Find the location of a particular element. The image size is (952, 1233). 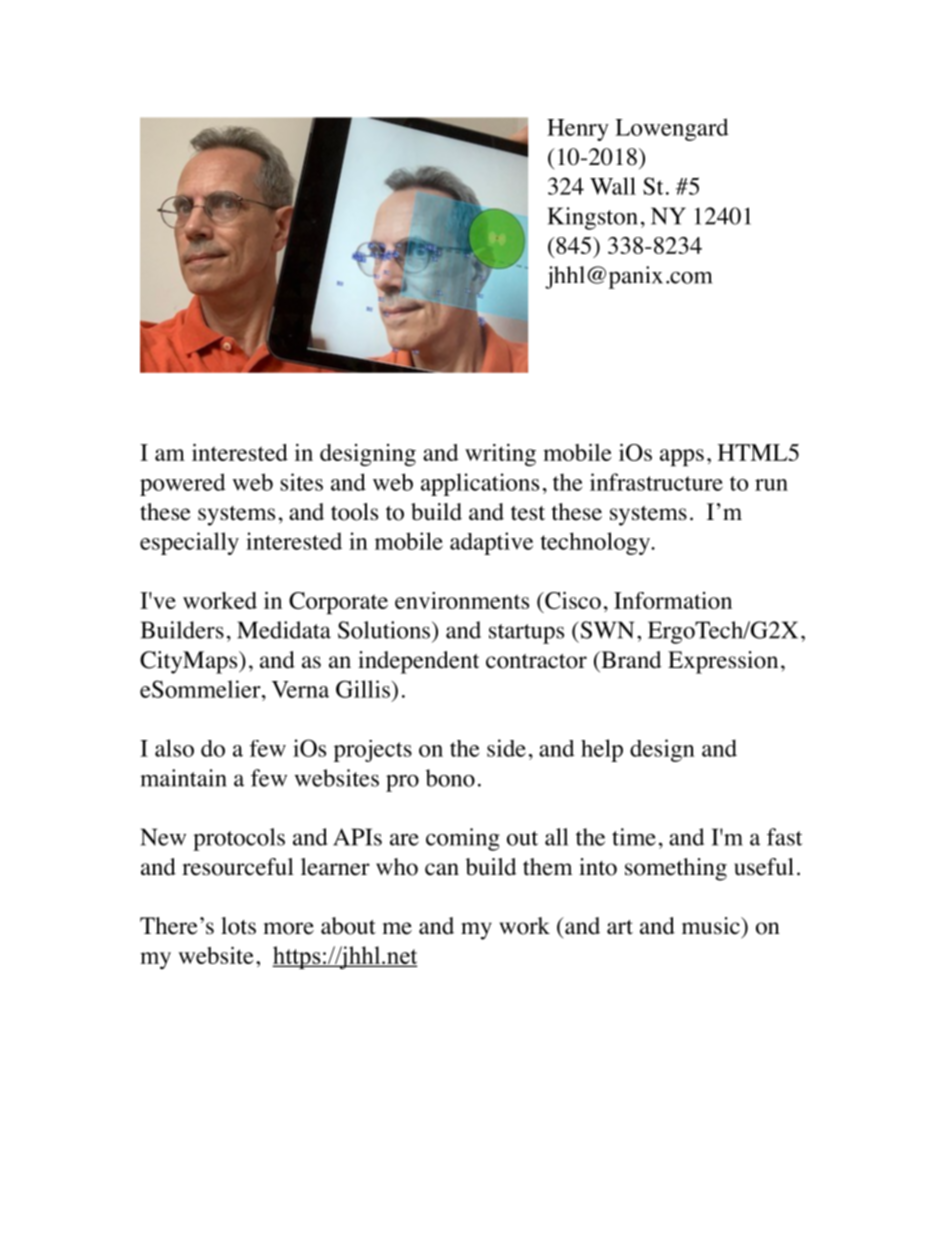

lots is located at coordinates (238, 926).
